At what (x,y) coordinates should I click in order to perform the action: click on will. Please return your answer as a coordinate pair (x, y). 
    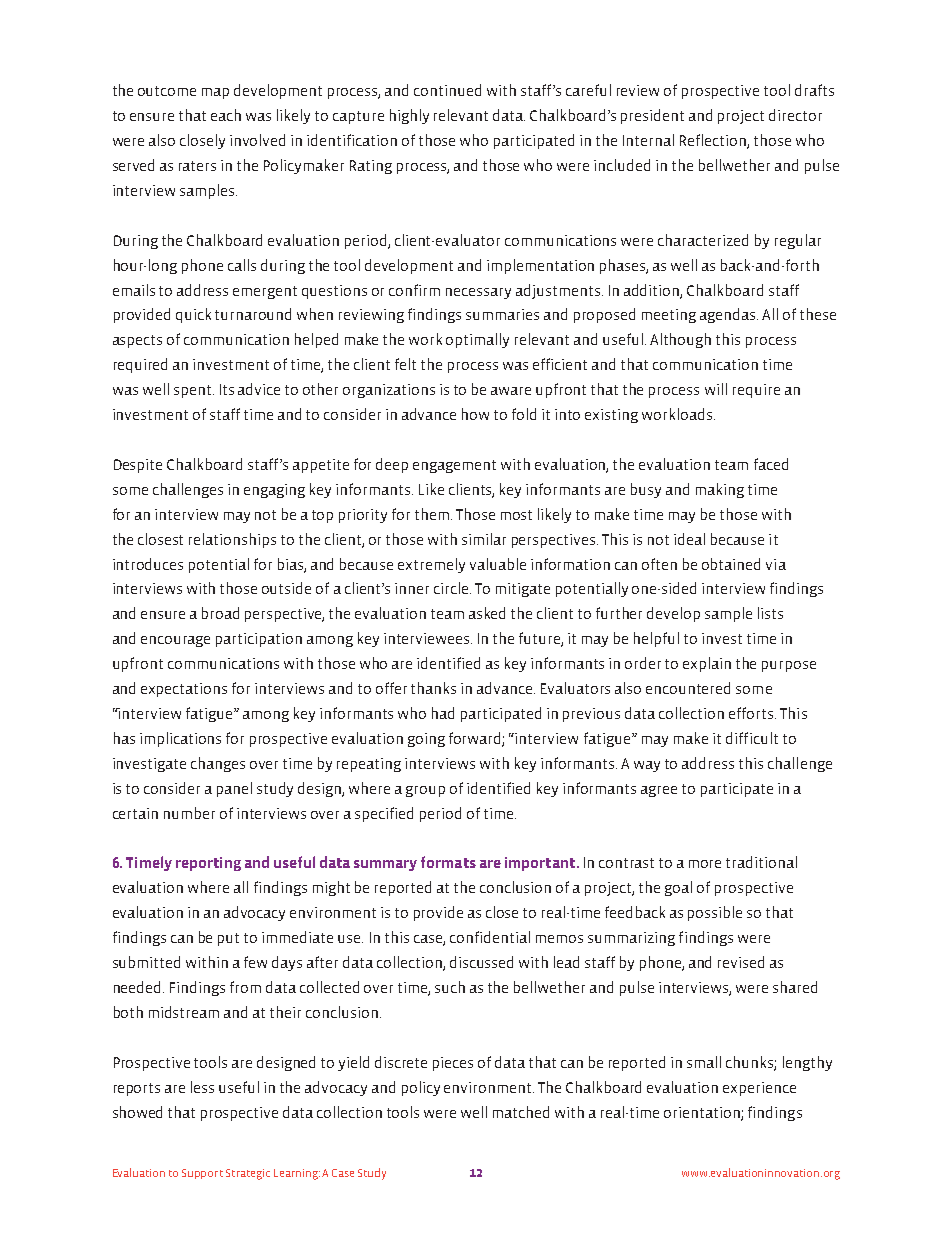
    Looking at the image, I should click on (716, 389).
